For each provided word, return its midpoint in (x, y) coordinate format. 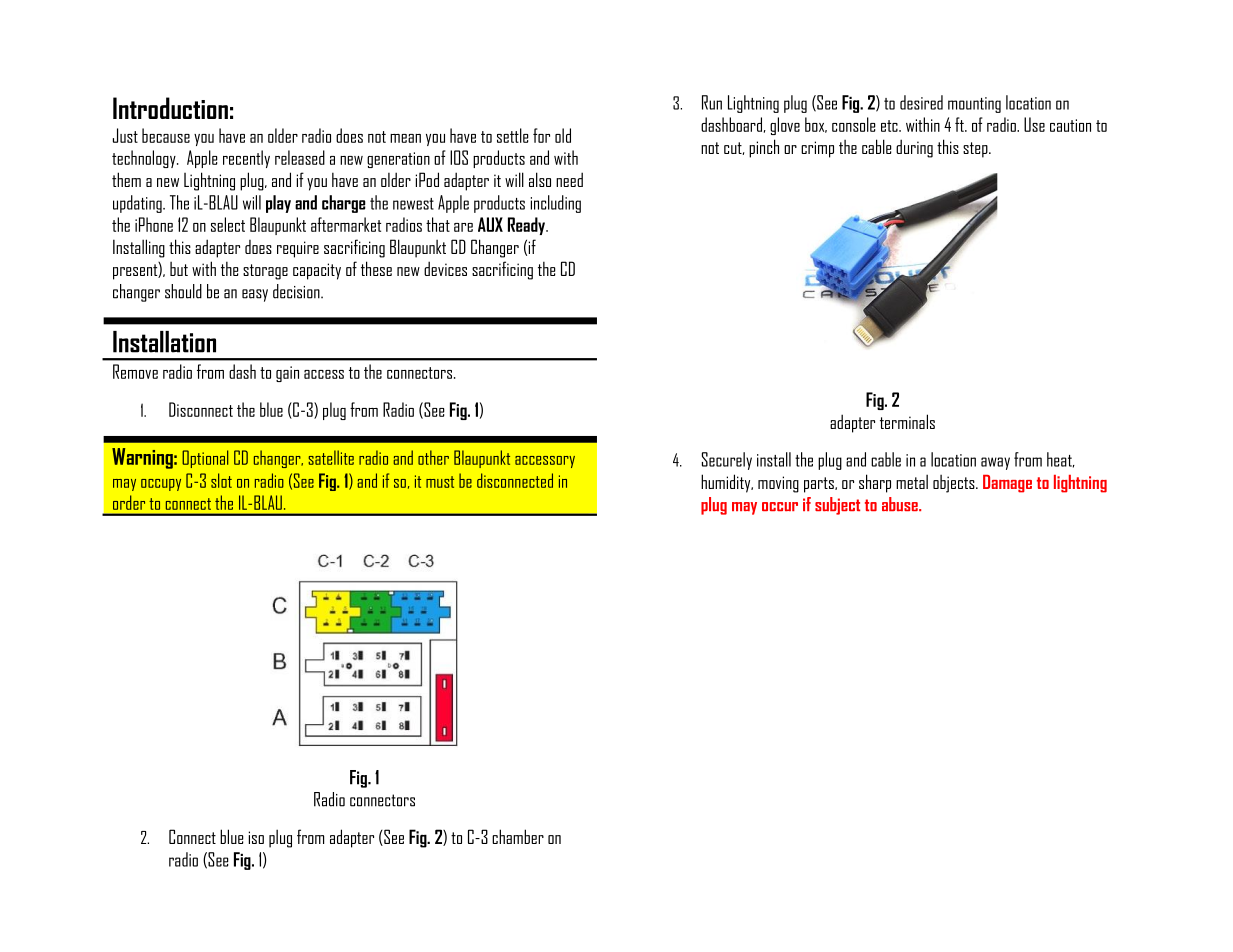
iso (256, 837)
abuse (901, 504)
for (541, 135)
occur (780, 506)
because (166, 135)
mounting (974, 105)
